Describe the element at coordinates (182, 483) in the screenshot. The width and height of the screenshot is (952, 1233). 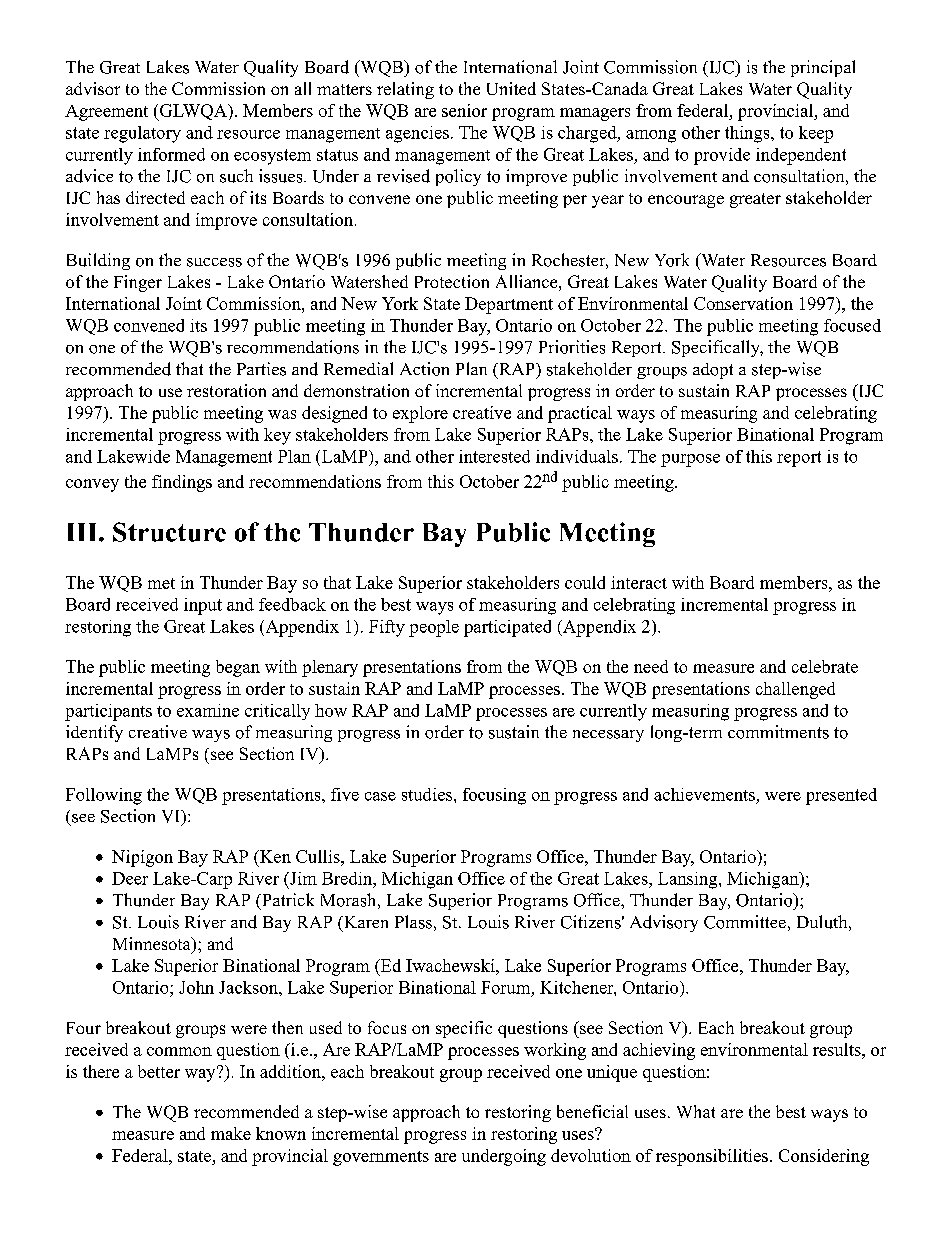
I see `findings` at that location.
